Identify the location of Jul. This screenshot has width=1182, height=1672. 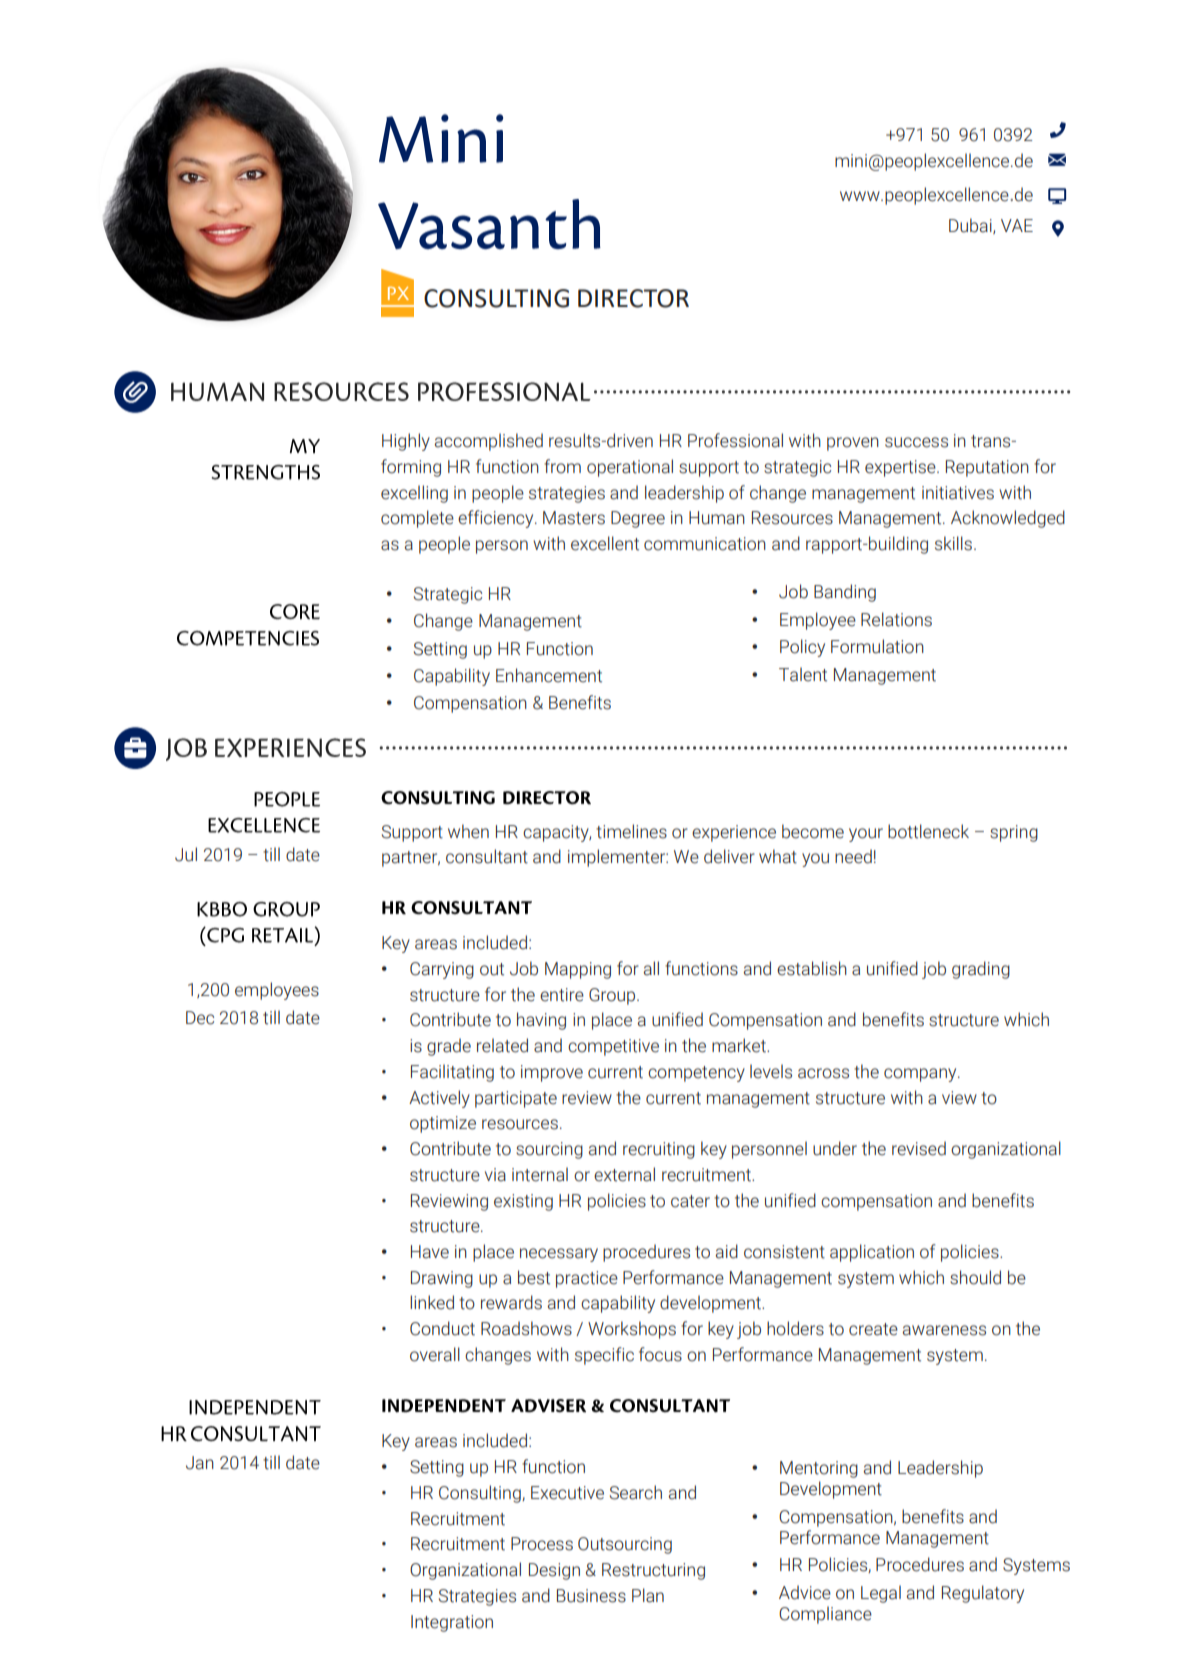
(186, 854).
